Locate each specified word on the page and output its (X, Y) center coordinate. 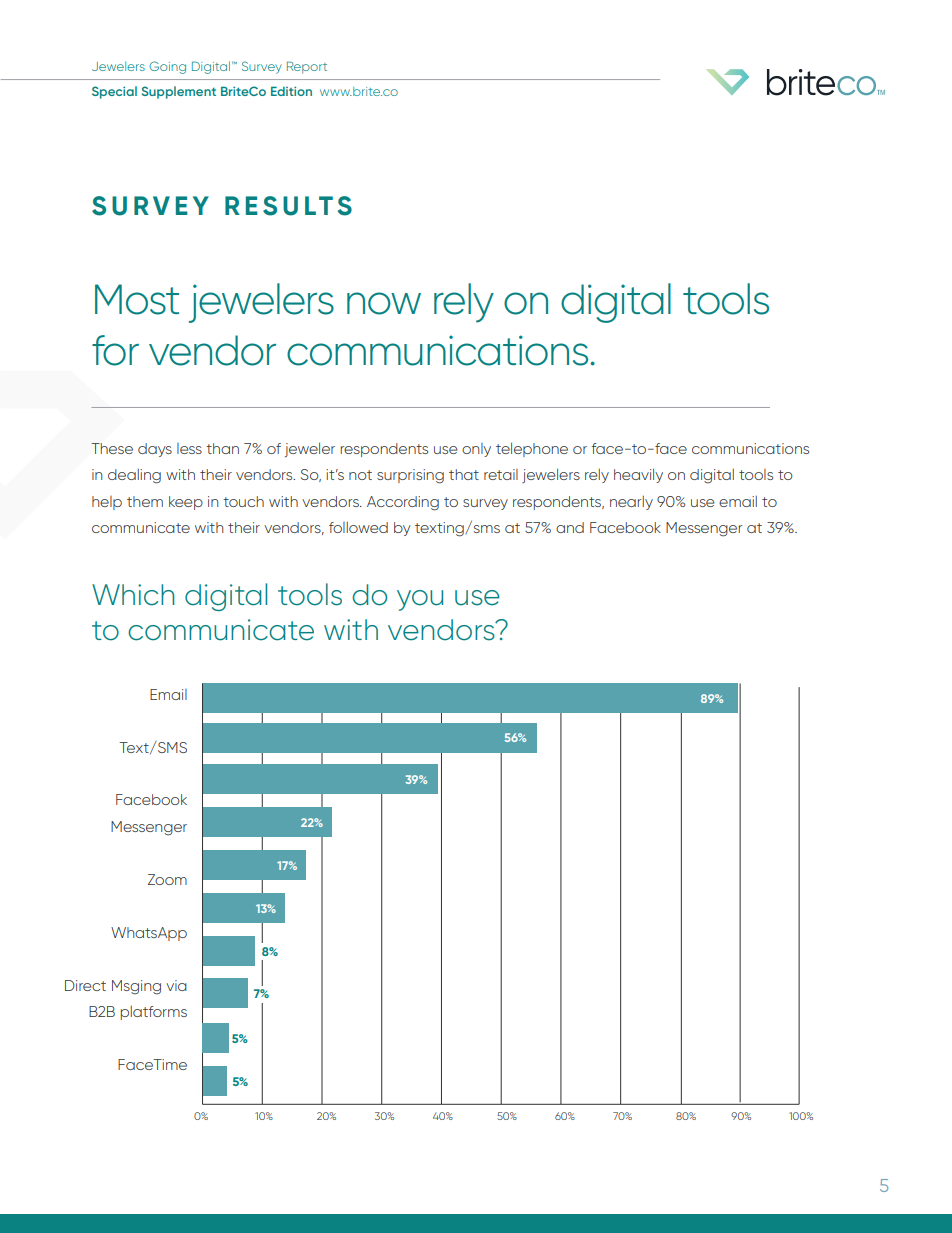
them (145, 501)
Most (137, 299)
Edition (291, 91)
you (420, 600)
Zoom (167, 879)
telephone (532, 449)
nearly (631, 503)
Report (307, 67)
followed (358, 527)
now (384, 303)
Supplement (179, 92)
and (570, 527)
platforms (154, 1013)
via (176, 985)
